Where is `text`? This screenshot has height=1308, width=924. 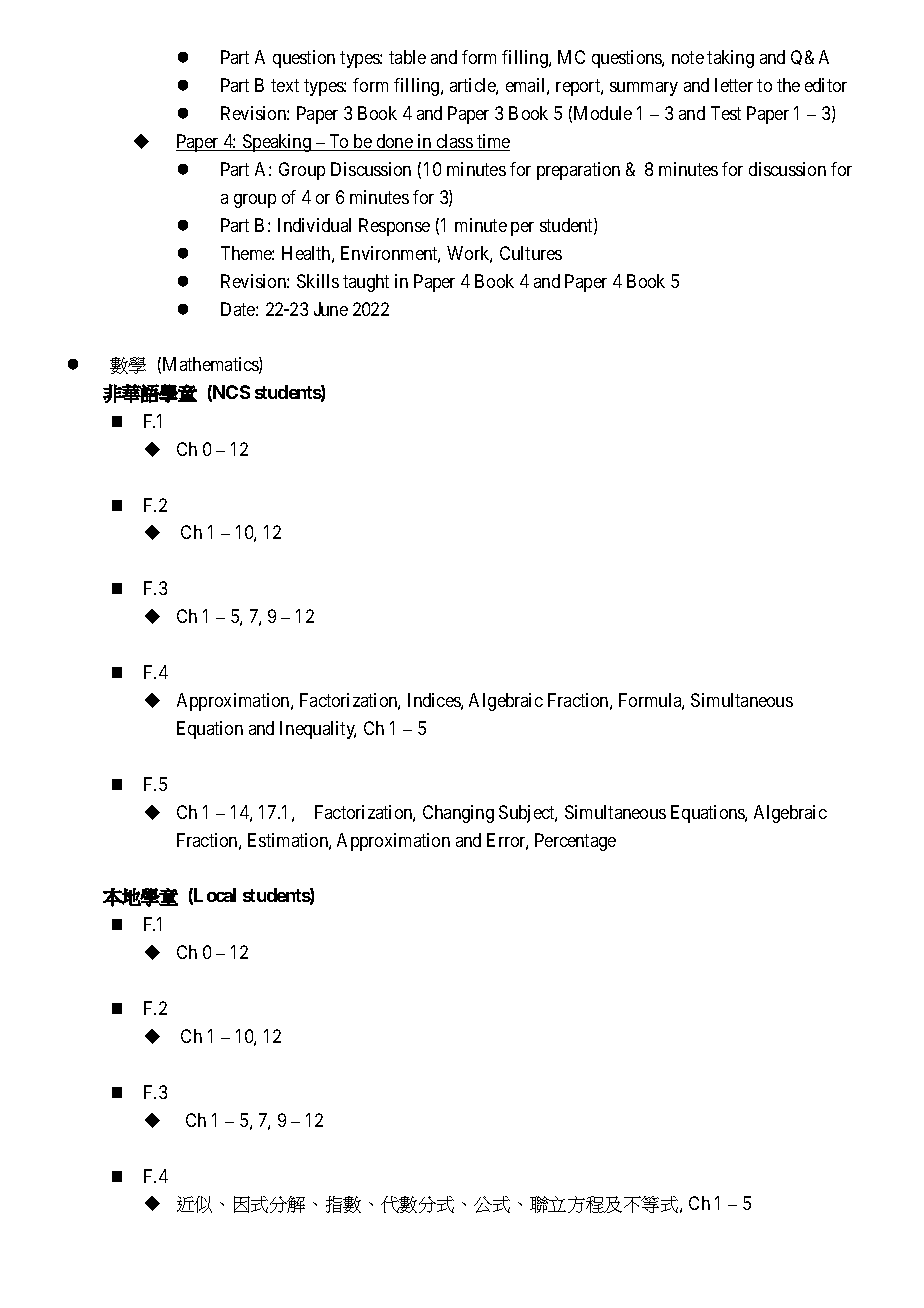
text is located at coordinates (285, 85).
